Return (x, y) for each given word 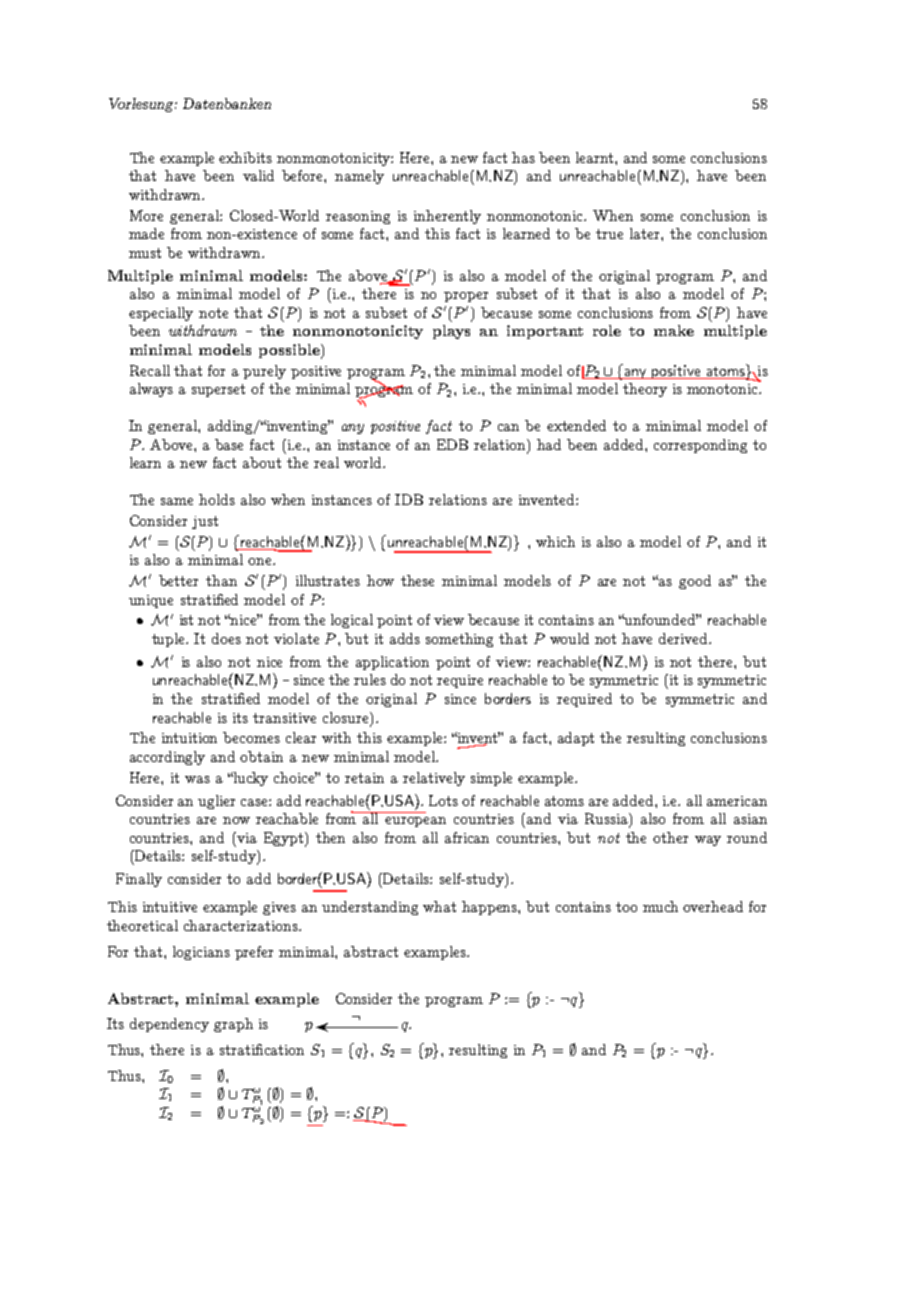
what (439, 906)
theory (645, 390)
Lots (443, 800)
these (417, 580)
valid (258, 175)
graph (233, 1025)
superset (218, 390)
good (695, 582)
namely (359, 177)
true (609, 234)
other (670, 837)
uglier (216, 802)
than (221, 580)
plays (451, 332)
